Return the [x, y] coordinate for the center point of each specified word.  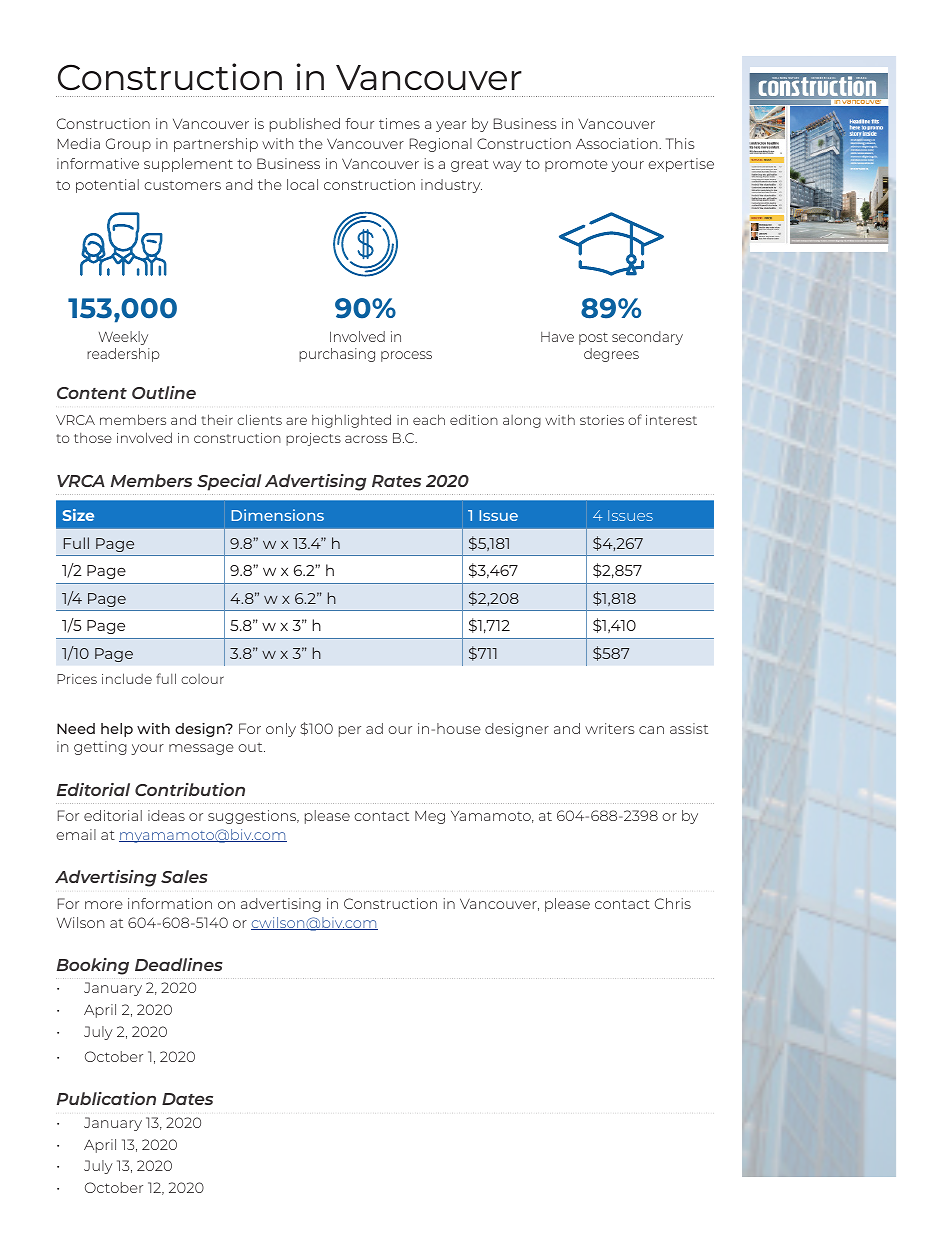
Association [618, 143]
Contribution [190, 789]
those [93, 438]
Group [128, 145]
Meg [430, 817]
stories [602, 420]
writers [610, 728]
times [399, 123]
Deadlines [179, 964]
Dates [187, 1099]
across [366, 439]
